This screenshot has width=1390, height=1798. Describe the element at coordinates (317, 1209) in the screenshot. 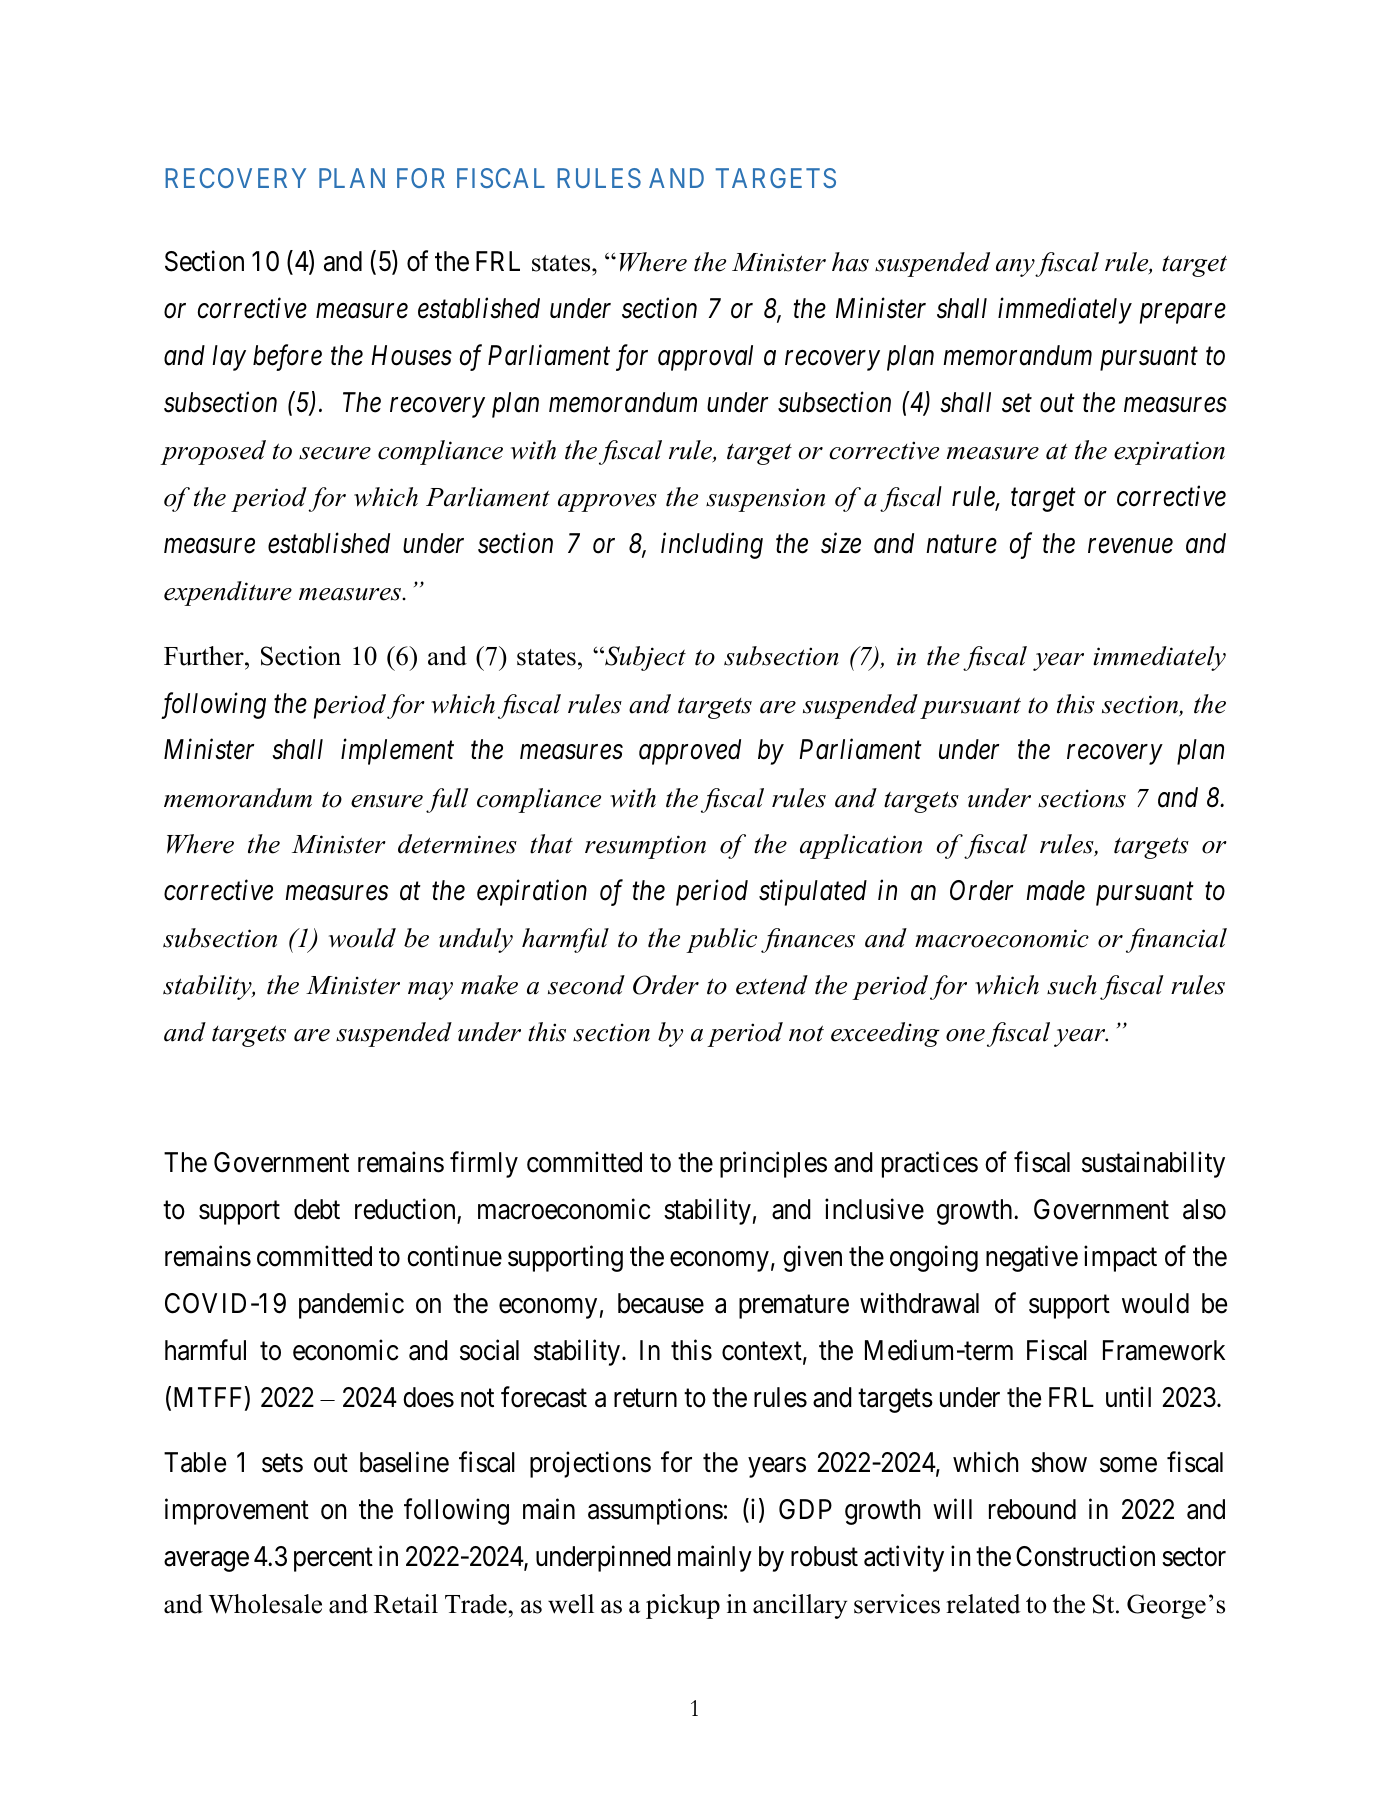

I see `debt` at that location.
